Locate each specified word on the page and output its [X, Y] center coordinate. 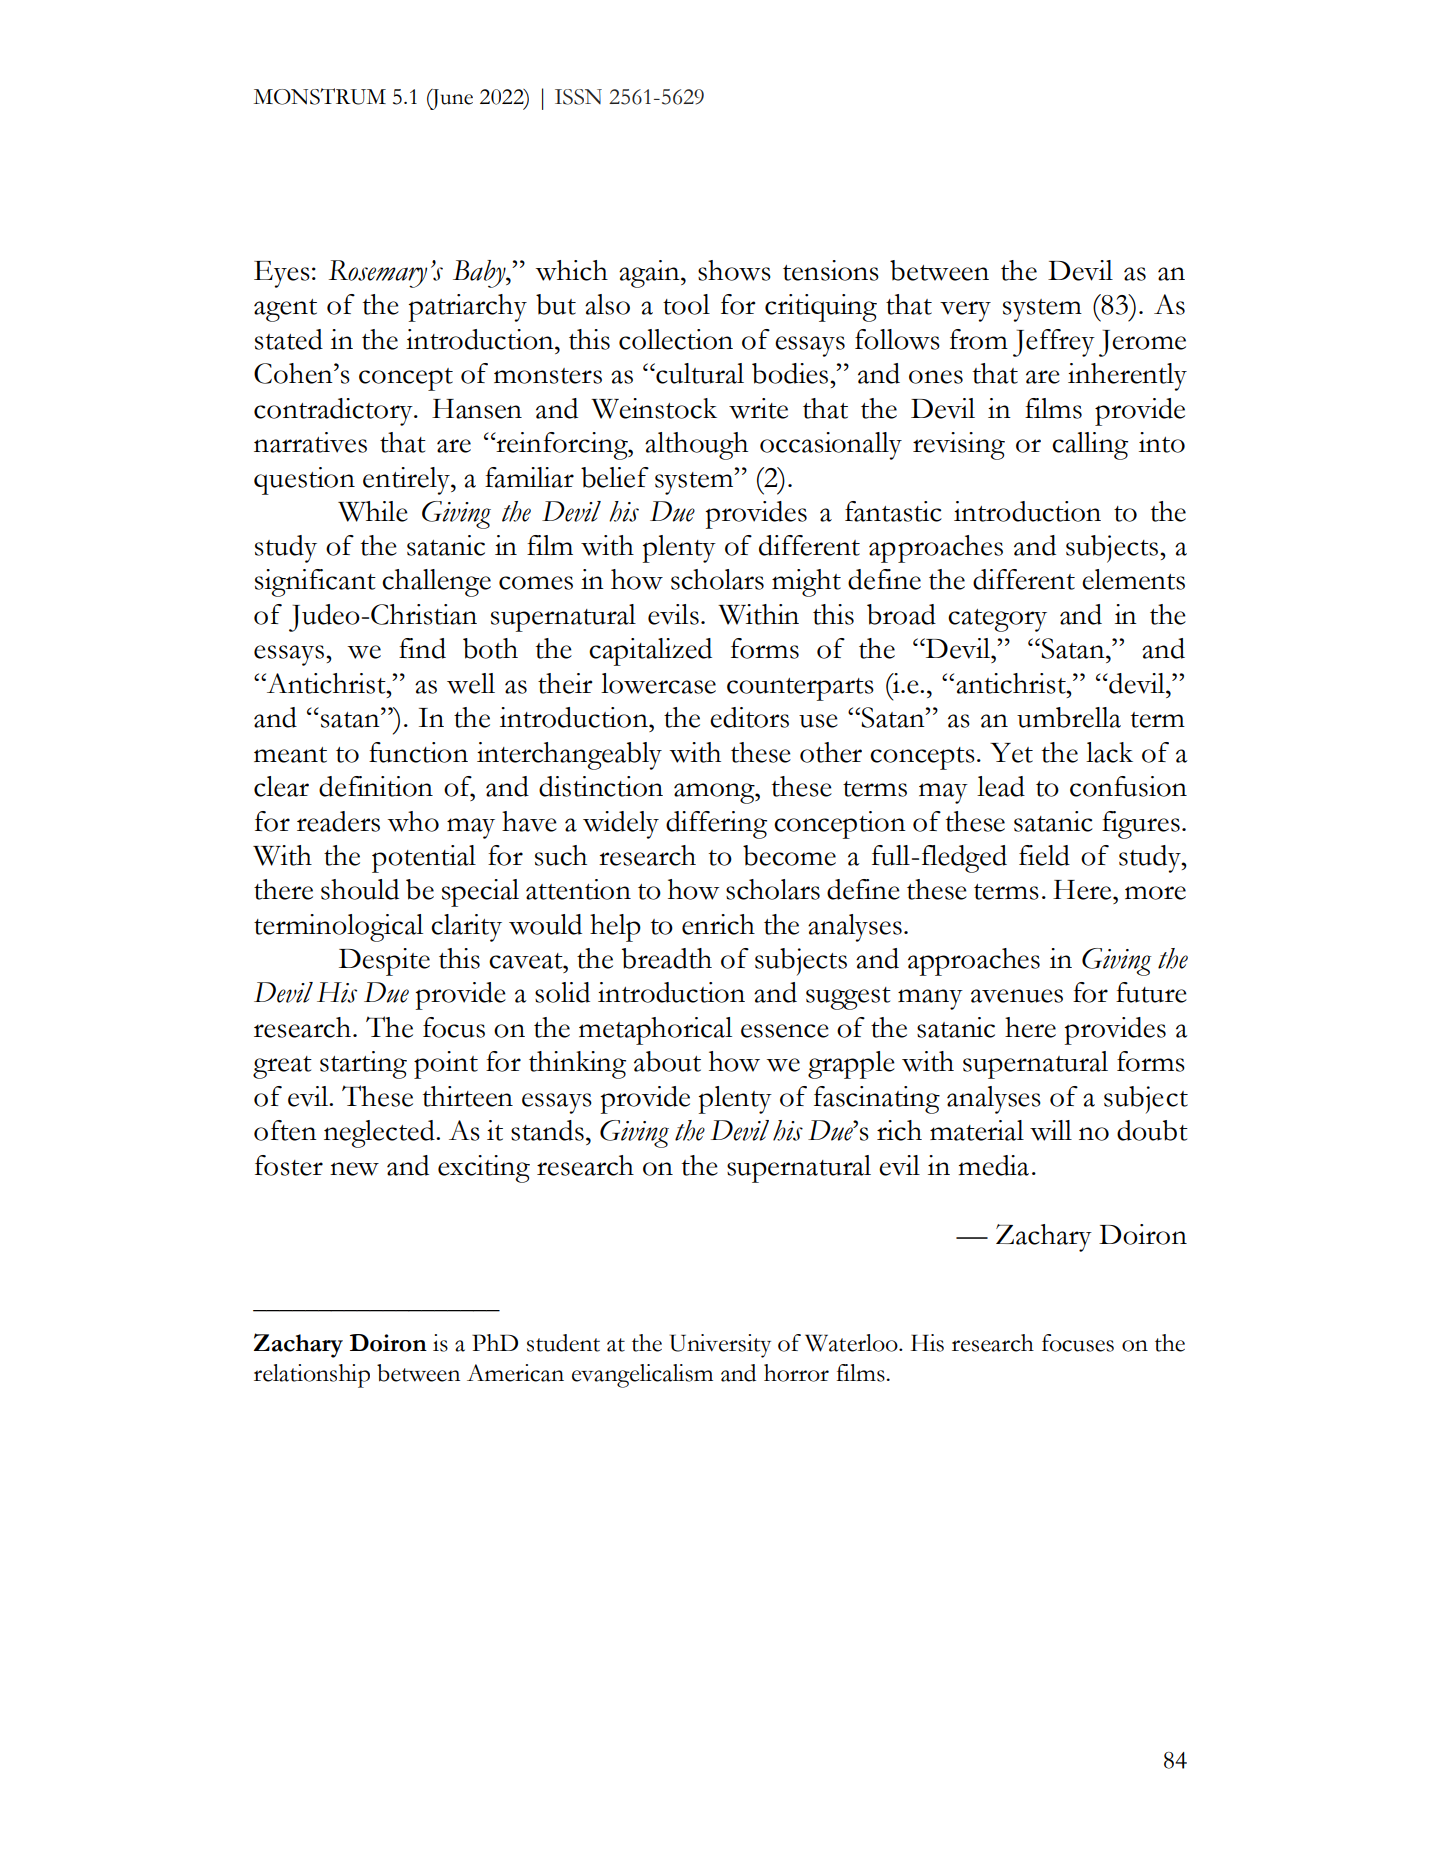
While [373, 511]
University [720, 1346]
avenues [1017, 996]
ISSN [578, 97]
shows [734, 270]
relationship [312, 1376]
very [965, 311]
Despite [384, 962]
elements [1133, 579]
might [806, 583]
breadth [667, 958]
